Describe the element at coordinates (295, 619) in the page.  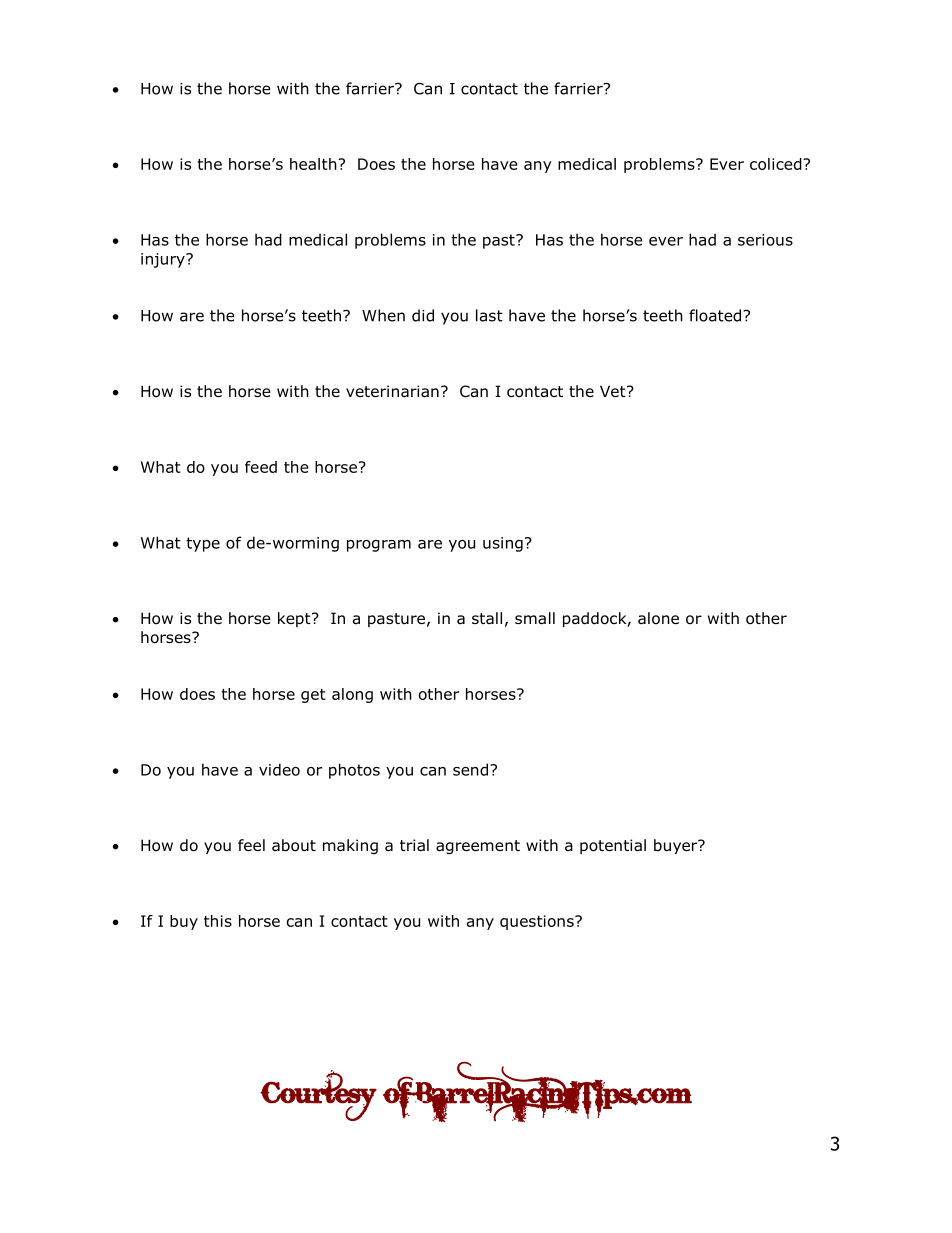
I see `kept` at that location.
